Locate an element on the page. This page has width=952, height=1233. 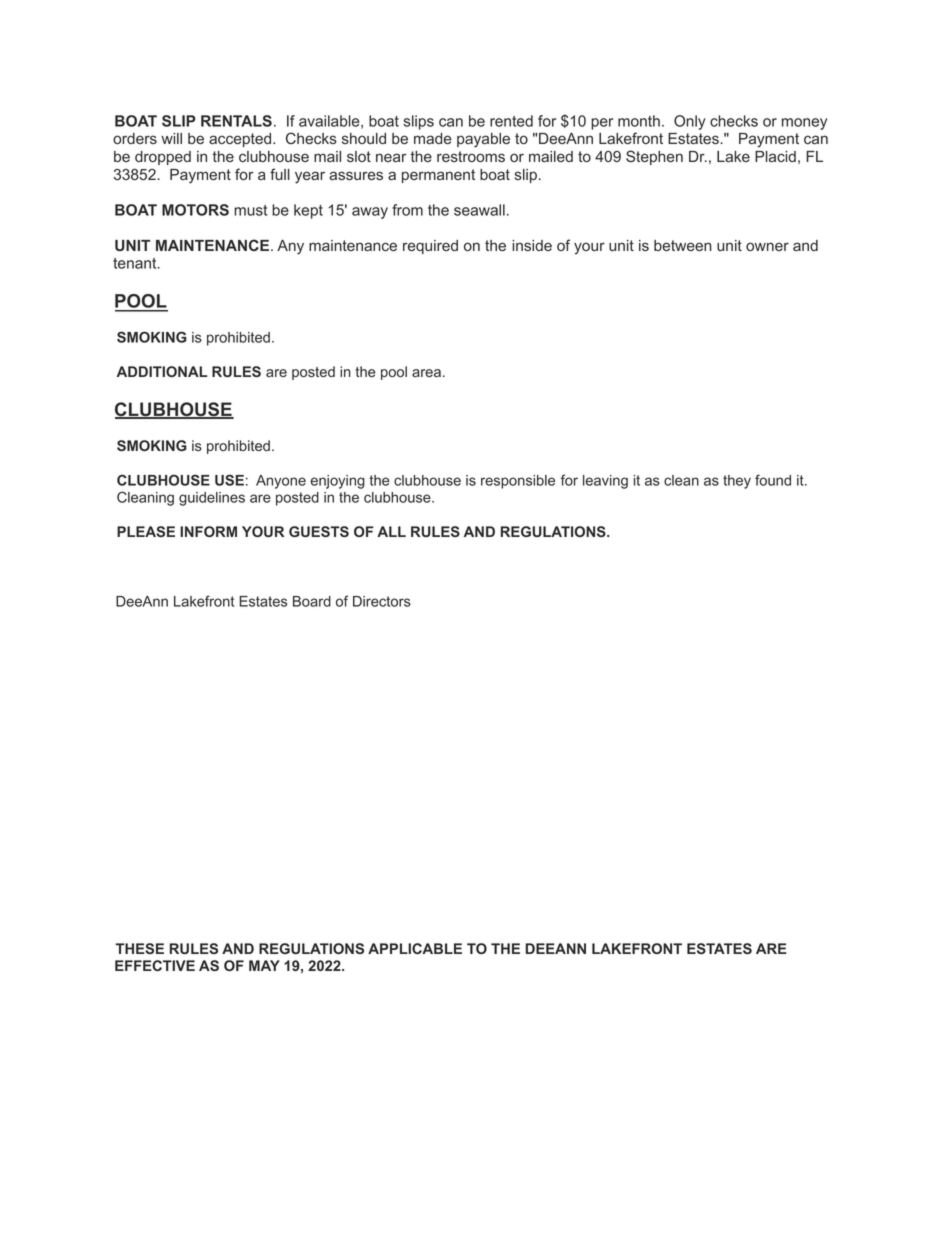
restrooms is located at coordinates (471, 156).
